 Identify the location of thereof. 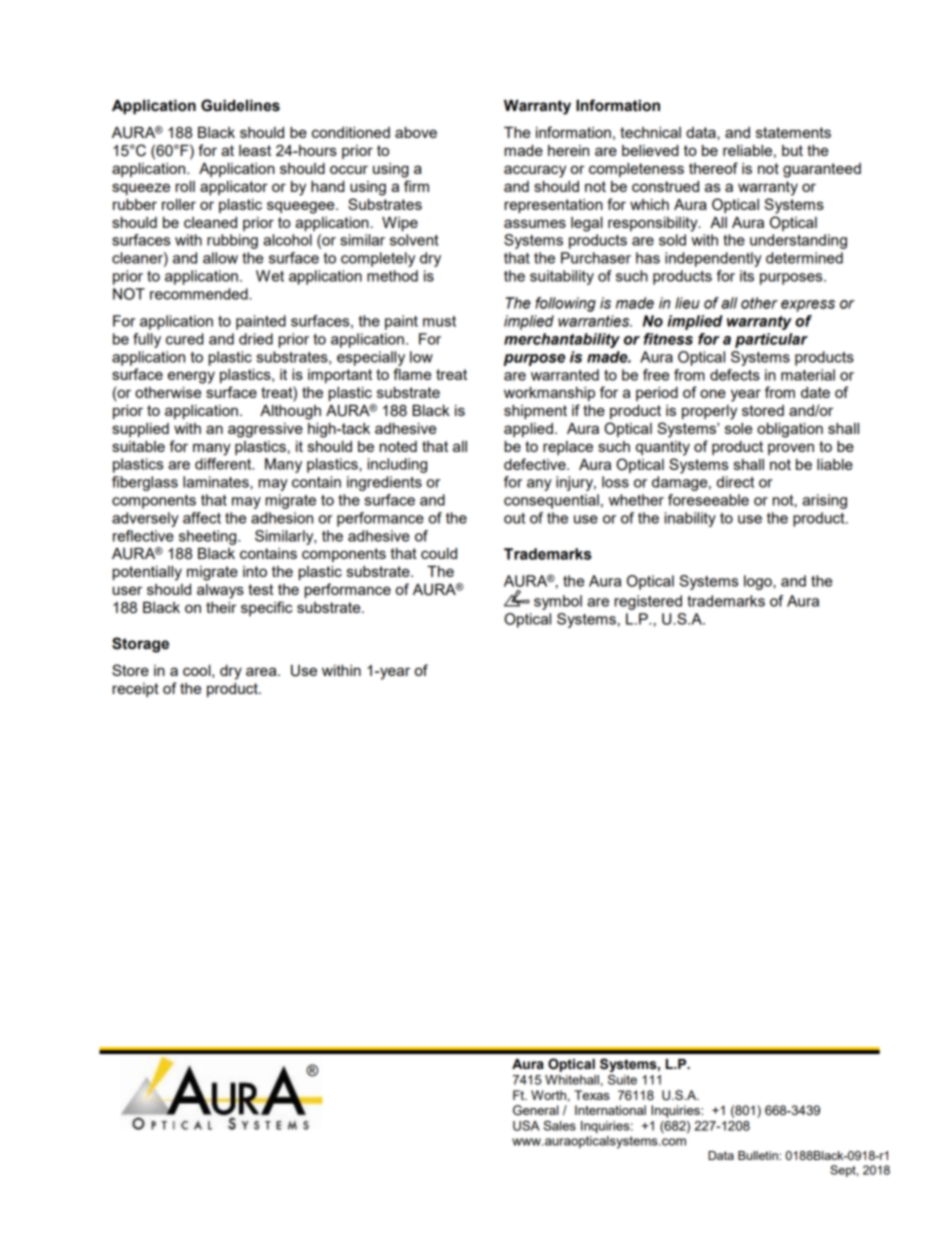
(713, 168).
